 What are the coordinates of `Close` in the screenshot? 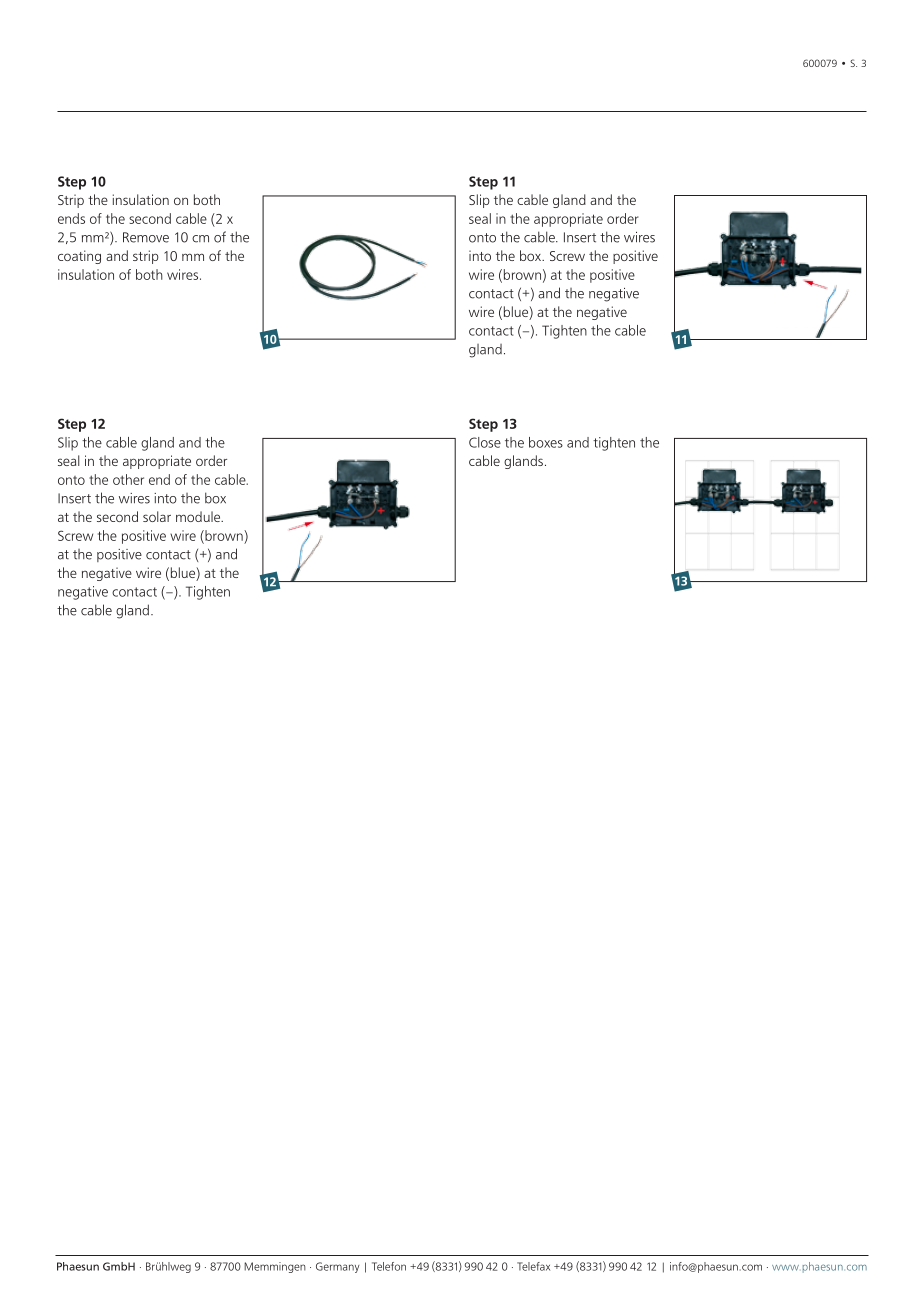 It's located at (485, 442).
